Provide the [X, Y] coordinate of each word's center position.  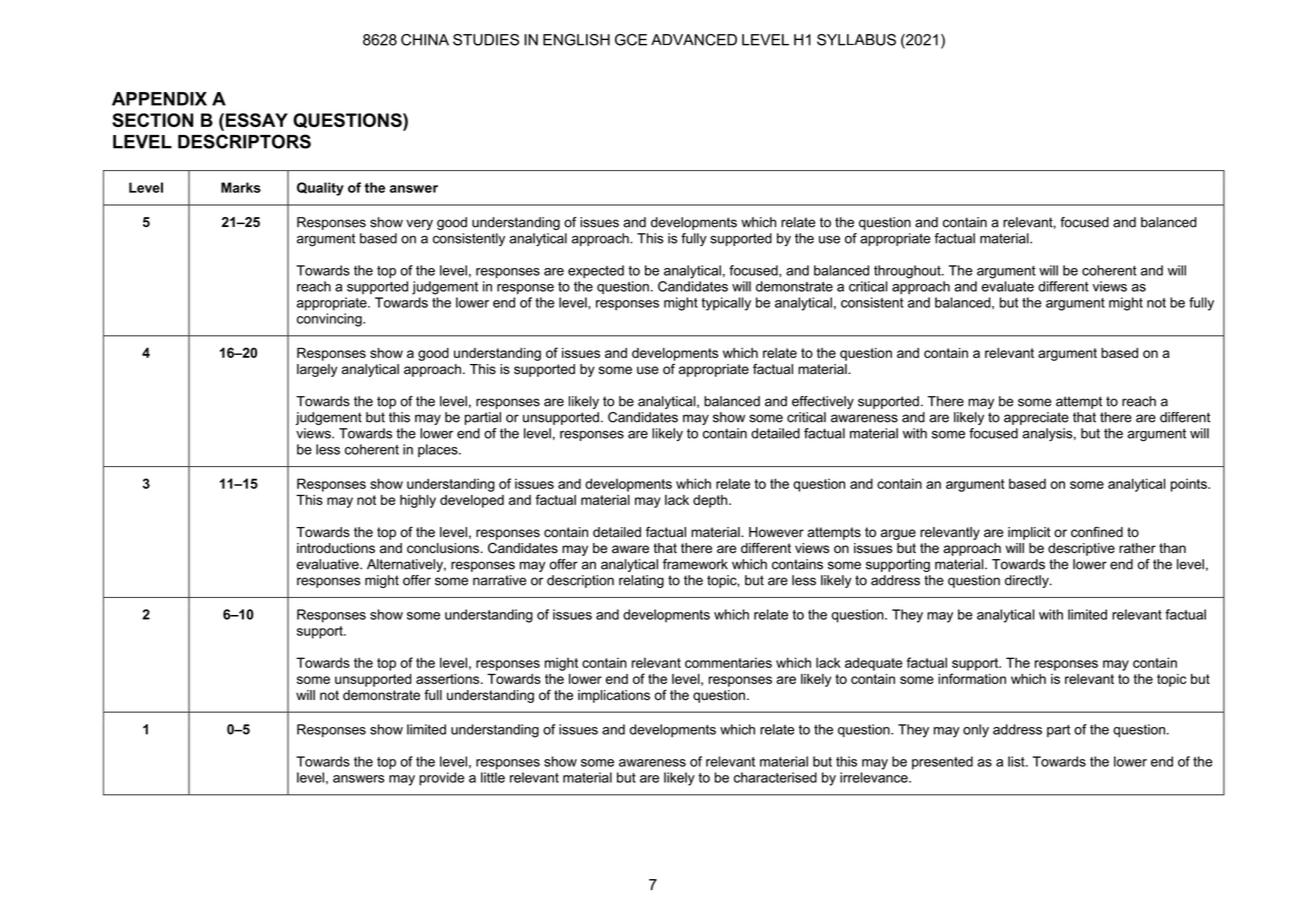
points [1190, 485]
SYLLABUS [856, 40]
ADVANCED [694, 40]
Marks [241, 187]
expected [596, 271]
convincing [330, 320]
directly [1028, 581]
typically [726, 304]
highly [418, 501]
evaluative [329, 564]
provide [442, 779]
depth [711, 501]
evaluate [1008, 286]
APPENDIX [159, 99]
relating [641, 581]
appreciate [1036, 418]
